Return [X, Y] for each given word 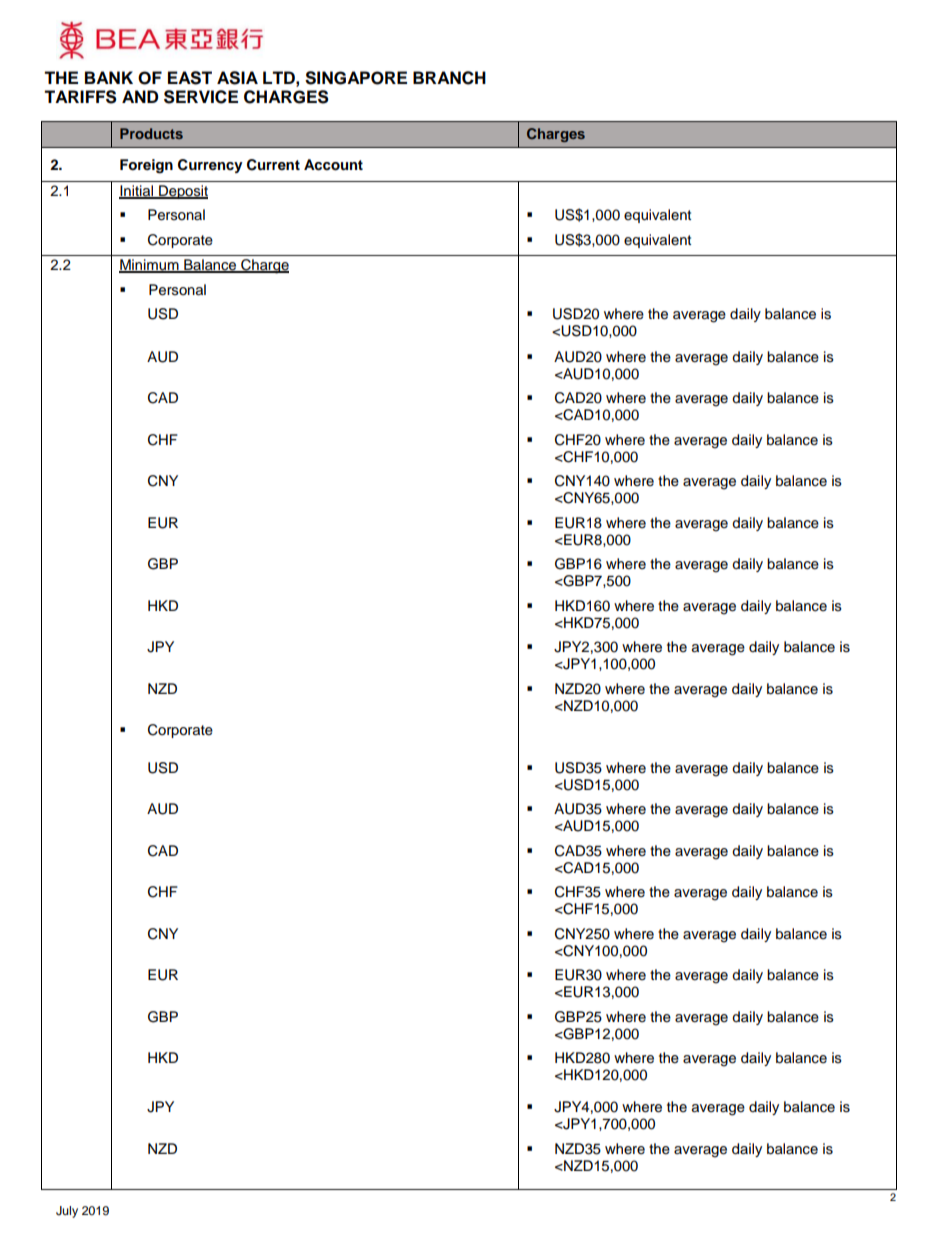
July [67, 1212]
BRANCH [449, 78]
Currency [210, 166]
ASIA [237, 78]
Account [333, 165]
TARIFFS [80, 97]
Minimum [150, 266]
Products [151, 133]
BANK [109, 77]
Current [273, 165]
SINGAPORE [356, 78]
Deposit [182, 192]
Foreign [146, 166]
